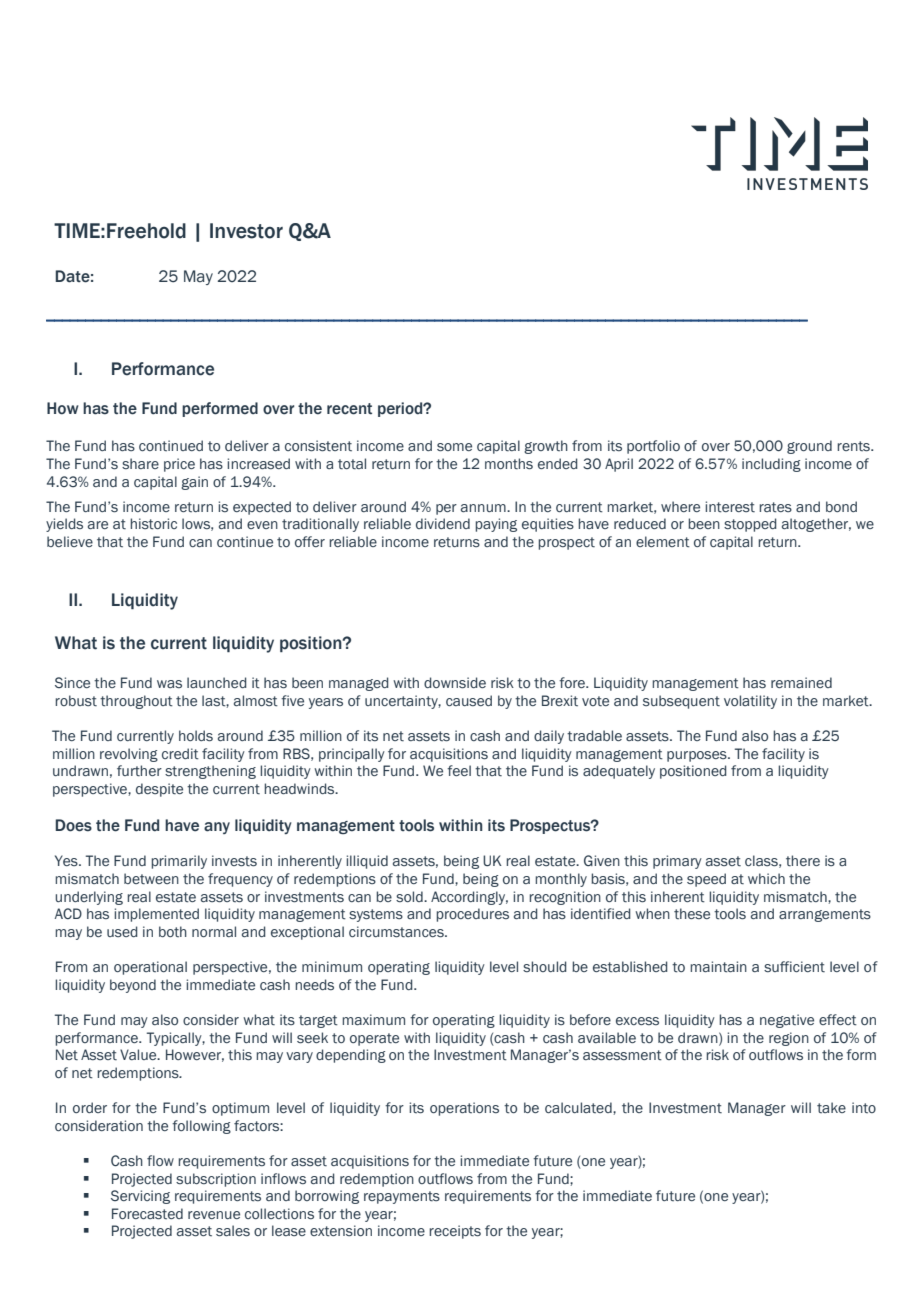 The image size is (924, 1309). I want to click on Investor, so click(246, 231).
